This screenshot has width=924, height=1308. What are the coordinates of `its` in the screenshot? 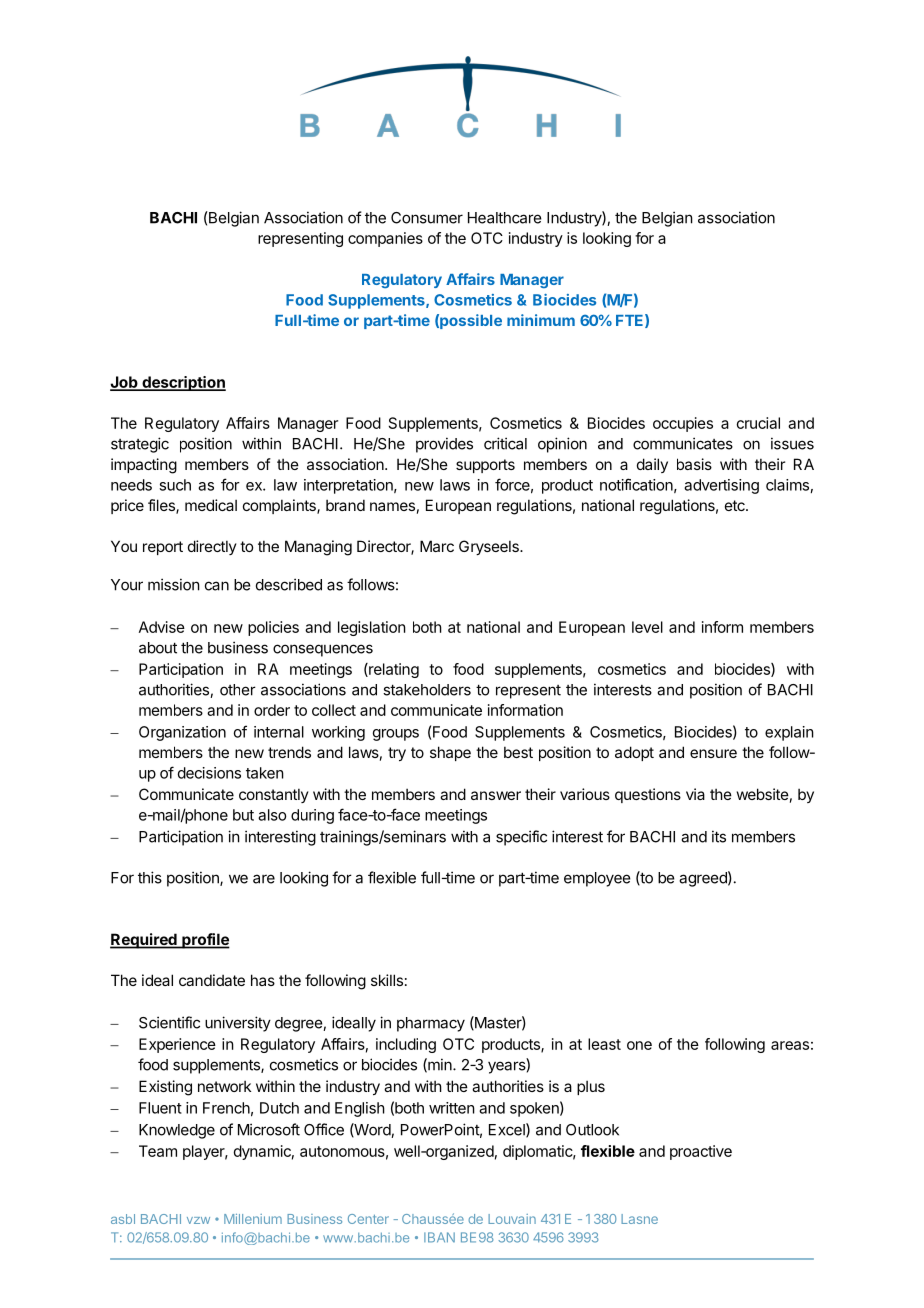 It's located at (719, 836).
